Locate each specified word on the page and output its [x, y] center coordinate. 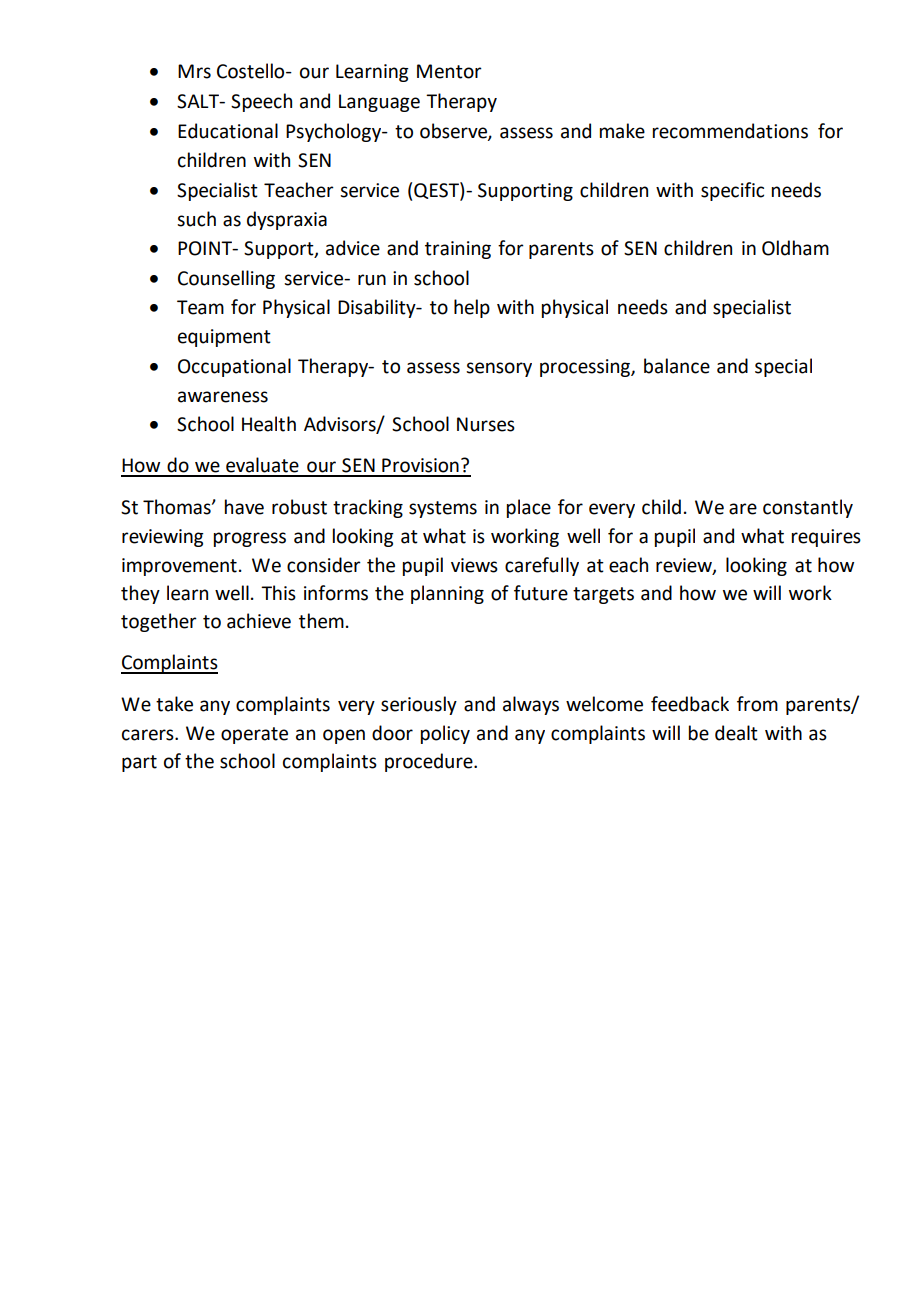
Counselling [226, 279]
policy [445, 734]
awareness [223, 397]
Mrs [194, 71]
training [458, 250]
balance [677, 366]
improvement [179, 567]
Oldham [795, 248]
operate [254, 735]
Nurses [486, 424]
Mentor [449, 71]
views [474, 565]
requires [826, 538]
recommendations [730, 131]
